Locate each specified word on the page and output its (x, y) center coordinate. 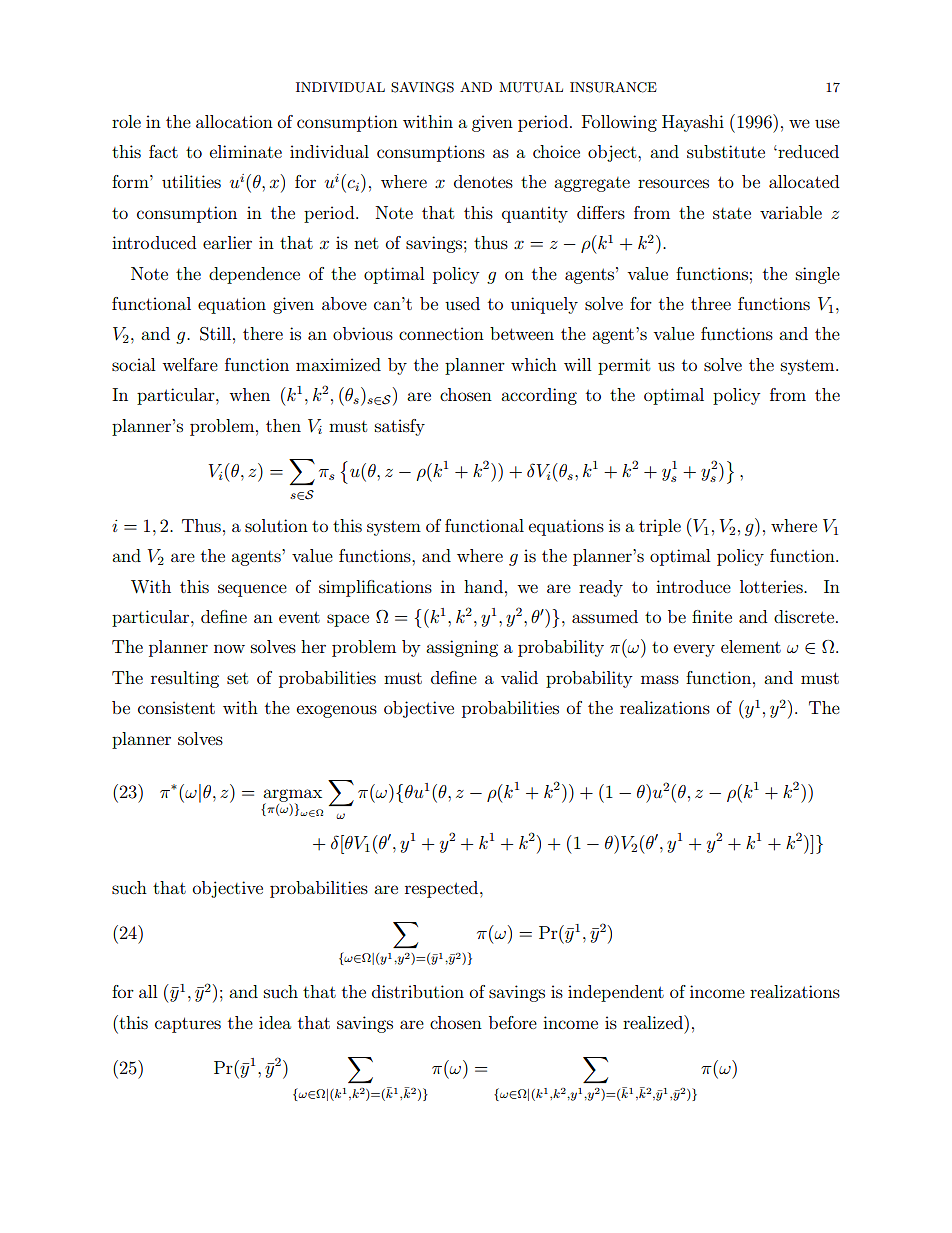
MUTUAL (531, 87)
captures (188, 1025)
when (250, 394)
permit (624, 366)
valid (519, 677)
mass (660, 679)
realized (654, 1022)
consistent (176, 707)
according (539, 396)
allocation (234, 121)
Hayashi (693, 123)
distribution (418, 991)
